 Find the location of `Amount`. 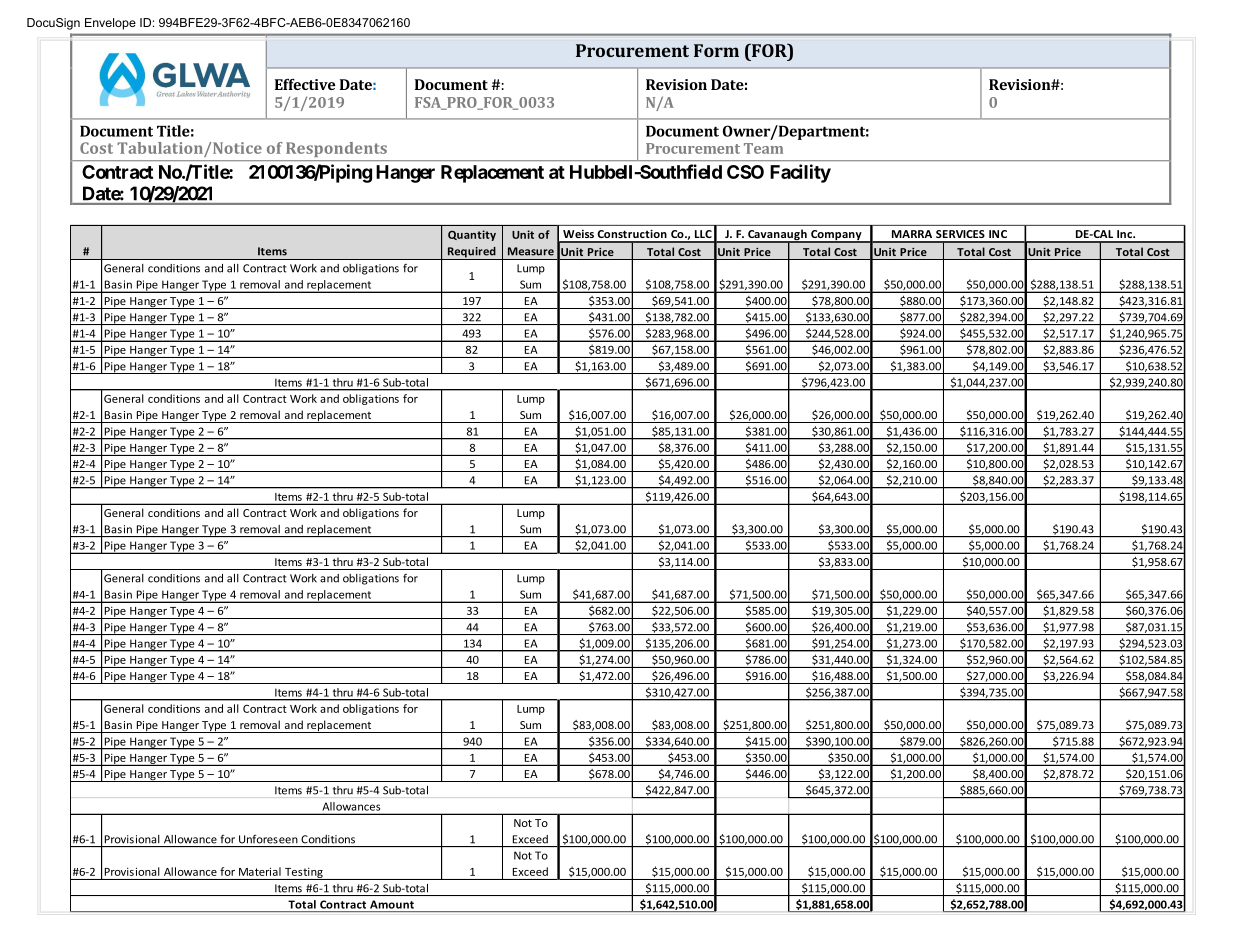

Amount is located at coordinates (392, 904).
